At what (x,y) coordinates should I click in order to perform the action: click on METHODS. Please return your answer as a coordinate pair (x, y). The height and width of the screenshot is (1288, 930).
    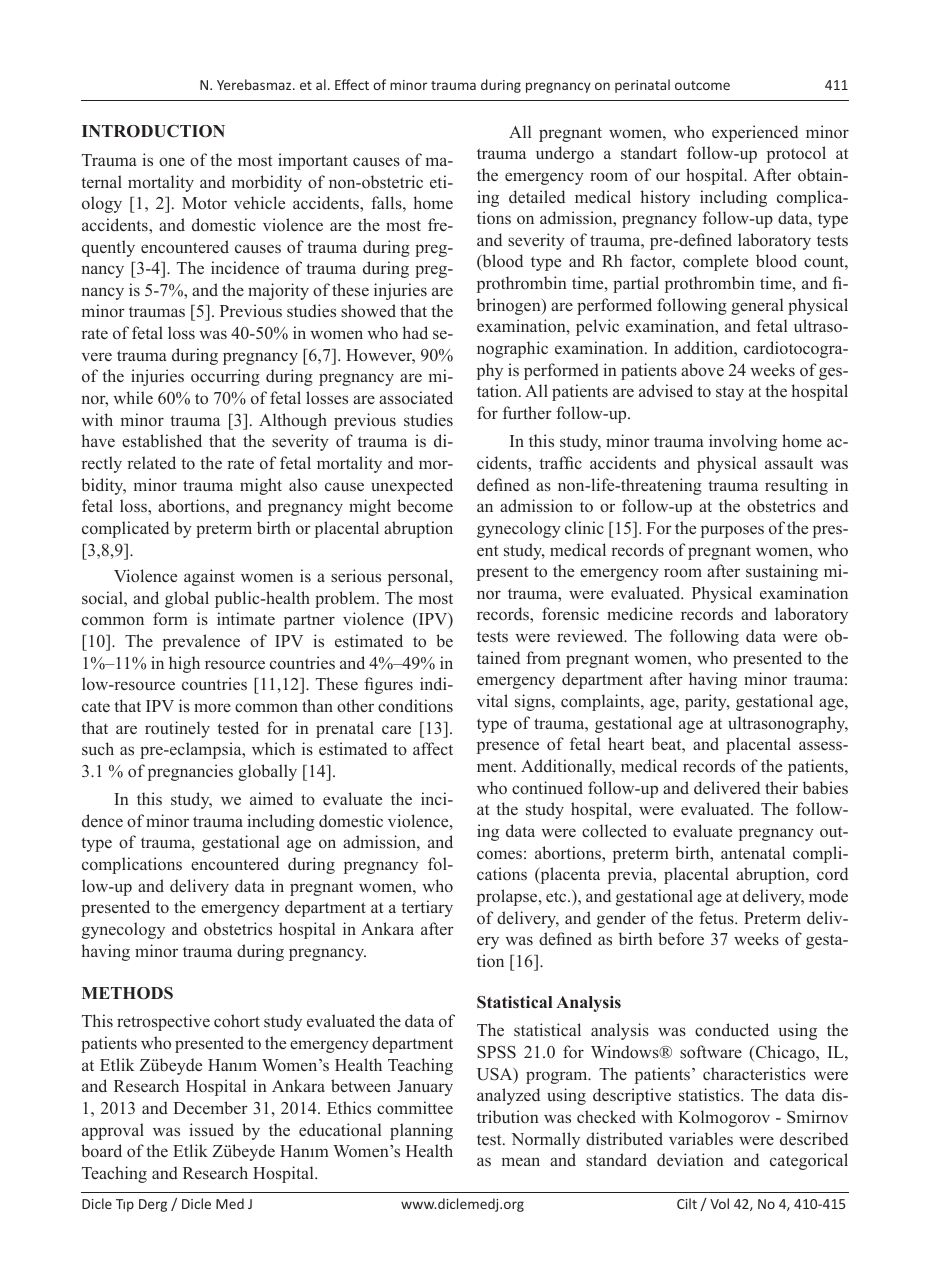
    Looking at the image, I should click on (127, 993).
